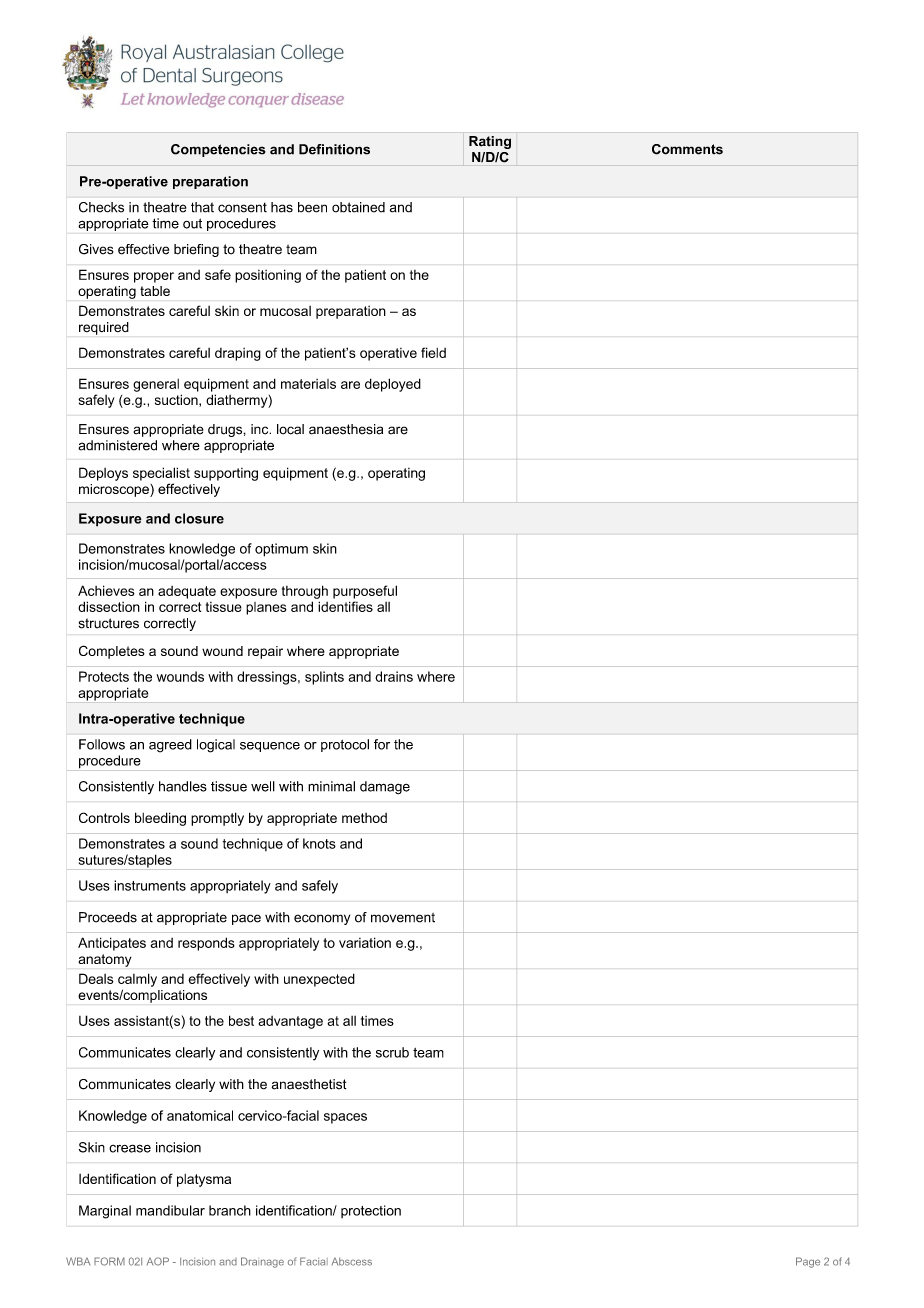  What do you see at coordinates (385, 788) in the page?
I see `damage` at bounding box center [385, 788].
